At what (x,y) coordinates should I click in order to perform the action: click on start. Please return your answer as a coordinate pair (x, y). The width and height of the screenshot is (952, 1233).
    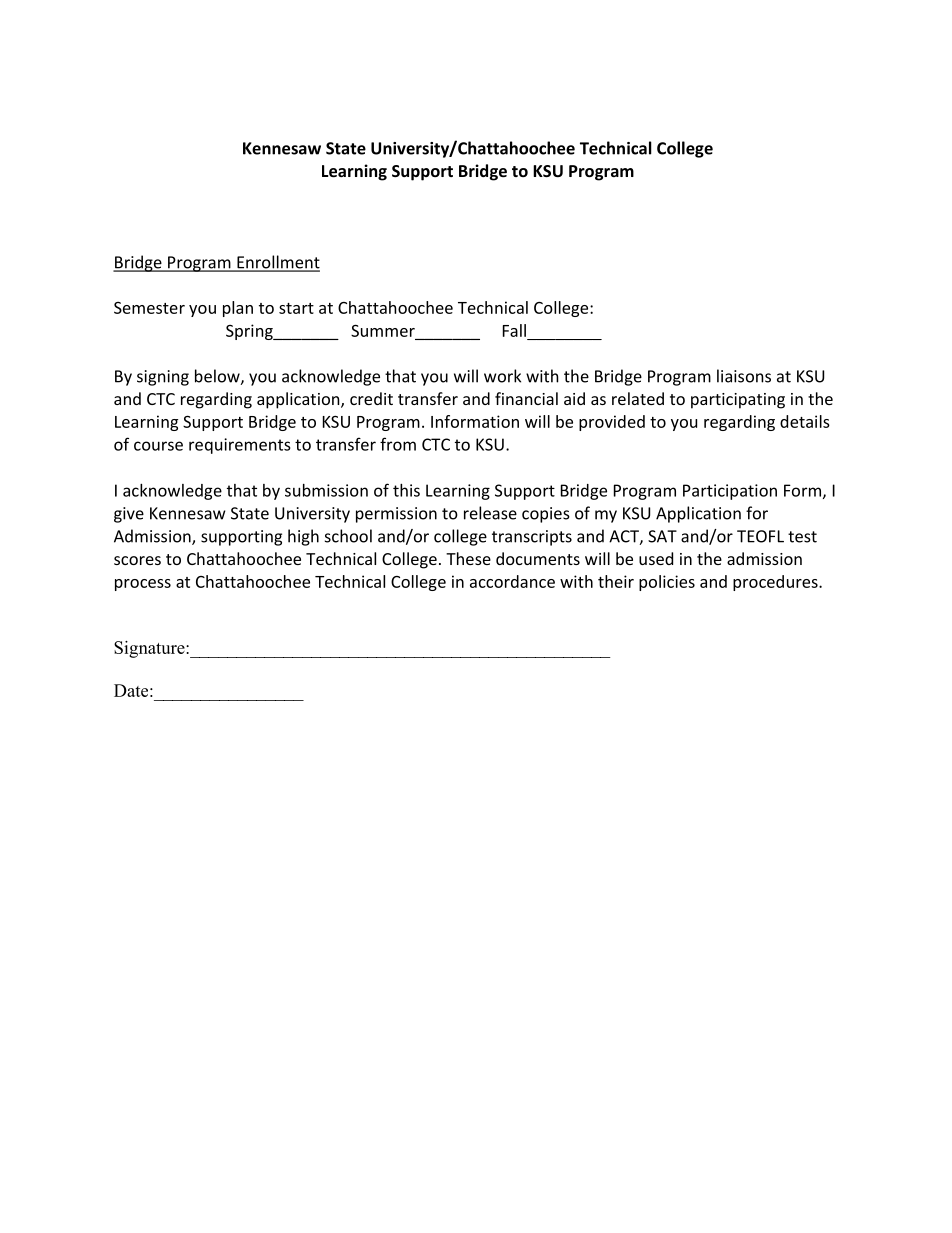
    Looking at the image, I should click on (296, 308).
